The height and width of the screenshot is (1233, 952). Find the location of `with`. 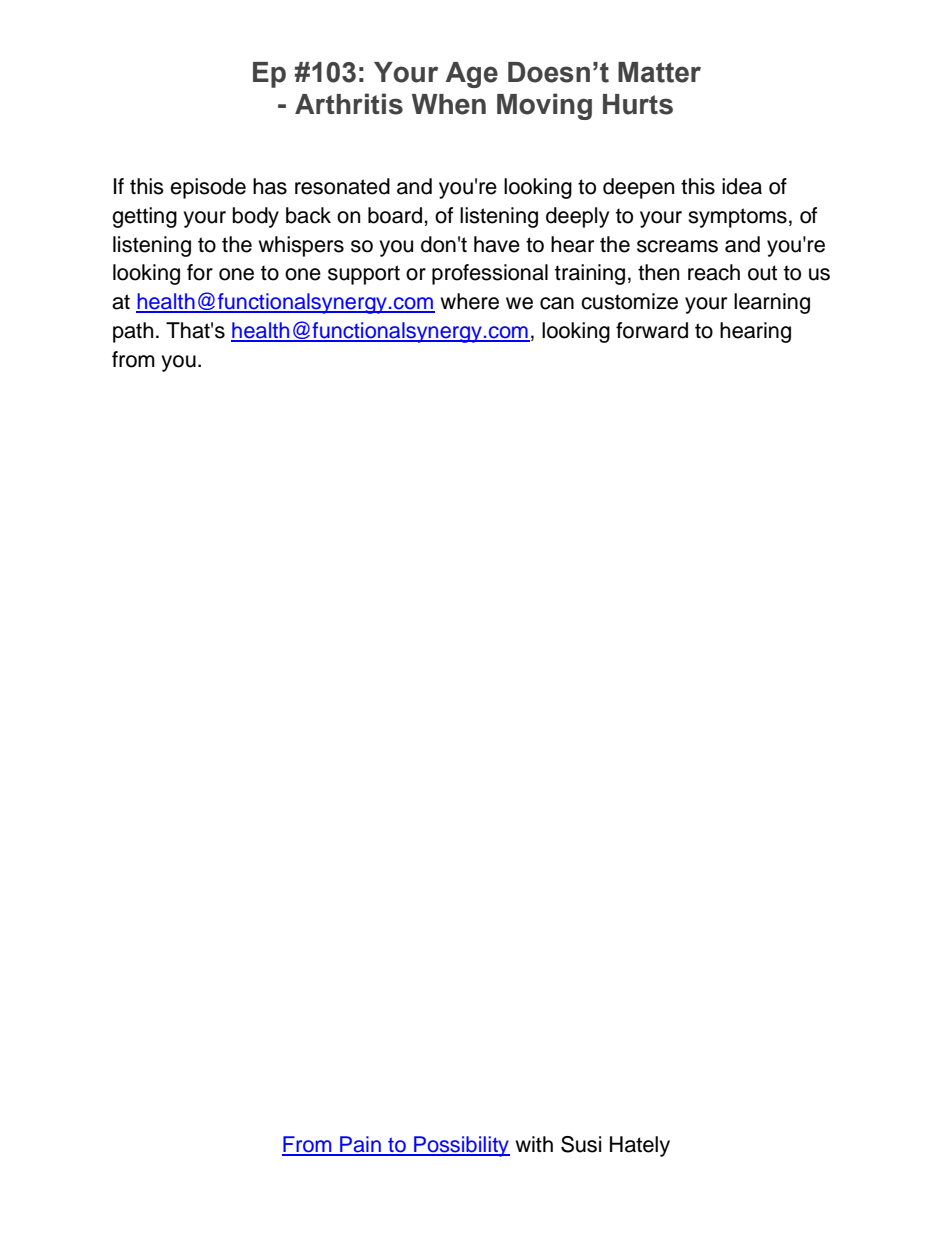

with is located at coordinates (534, 1144).
